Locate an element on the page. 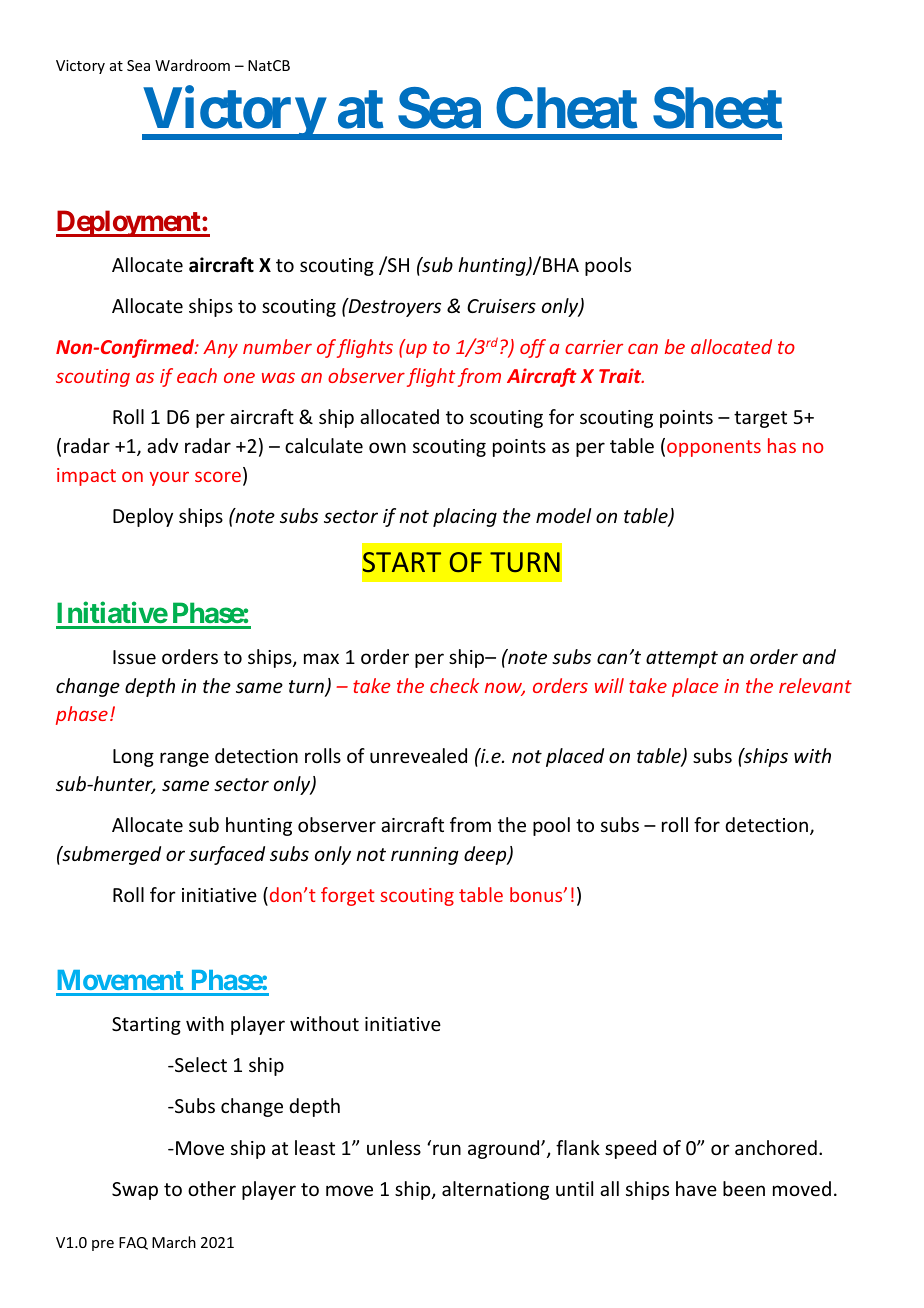  Issue is located at coordinates (134, 657).
